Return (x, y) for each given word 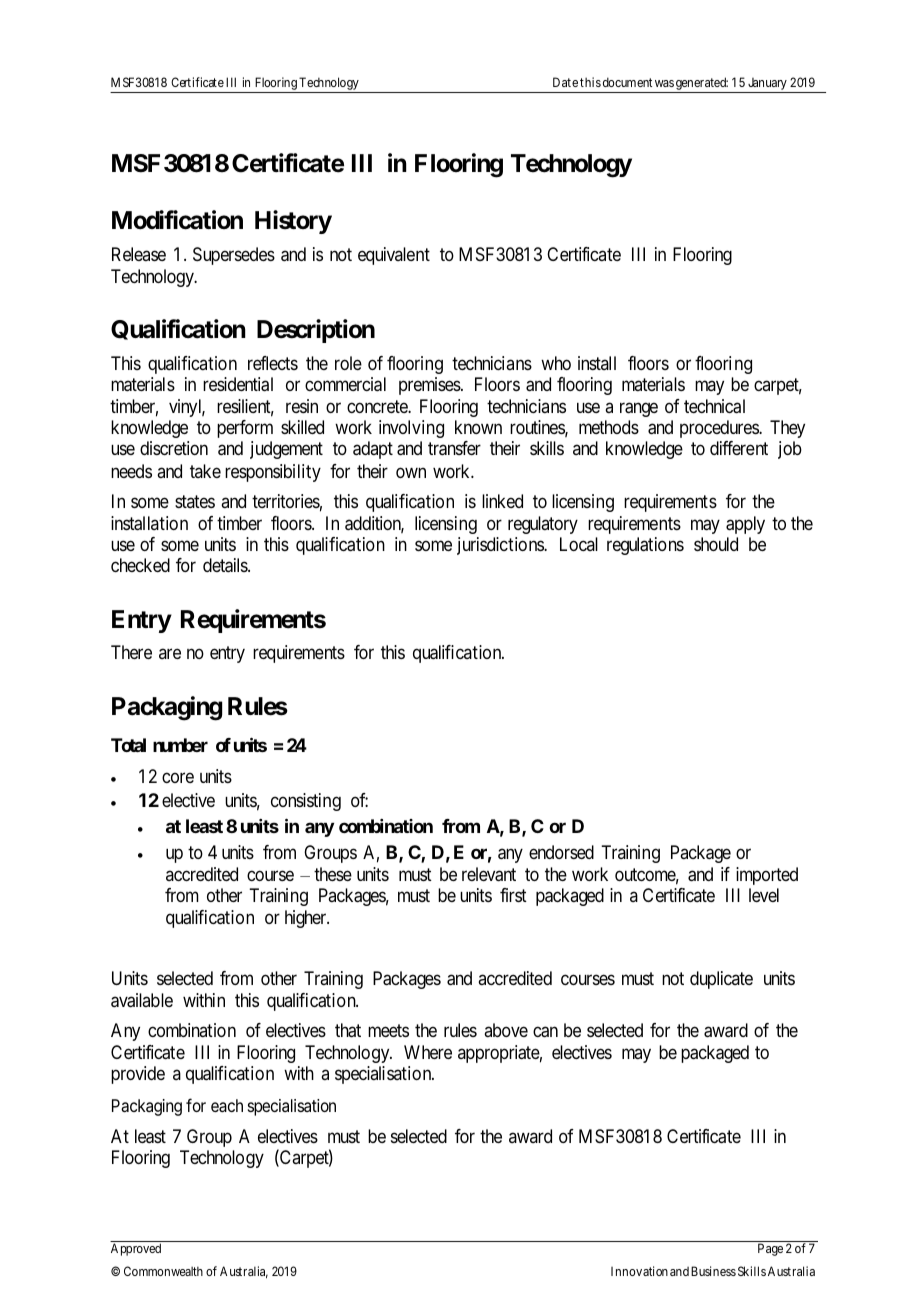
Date (565, 82)
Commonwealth (163, 1271)
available (142, 1000)
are (170, 654)
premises (430, 386)
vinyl (187, 408)
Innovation (639, 1271)
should (716, 544)
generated (701, 85)
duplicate (721, 980)
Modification (177, 220)
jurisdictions (501, 546)
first (513, 895)
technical (714, 406)
